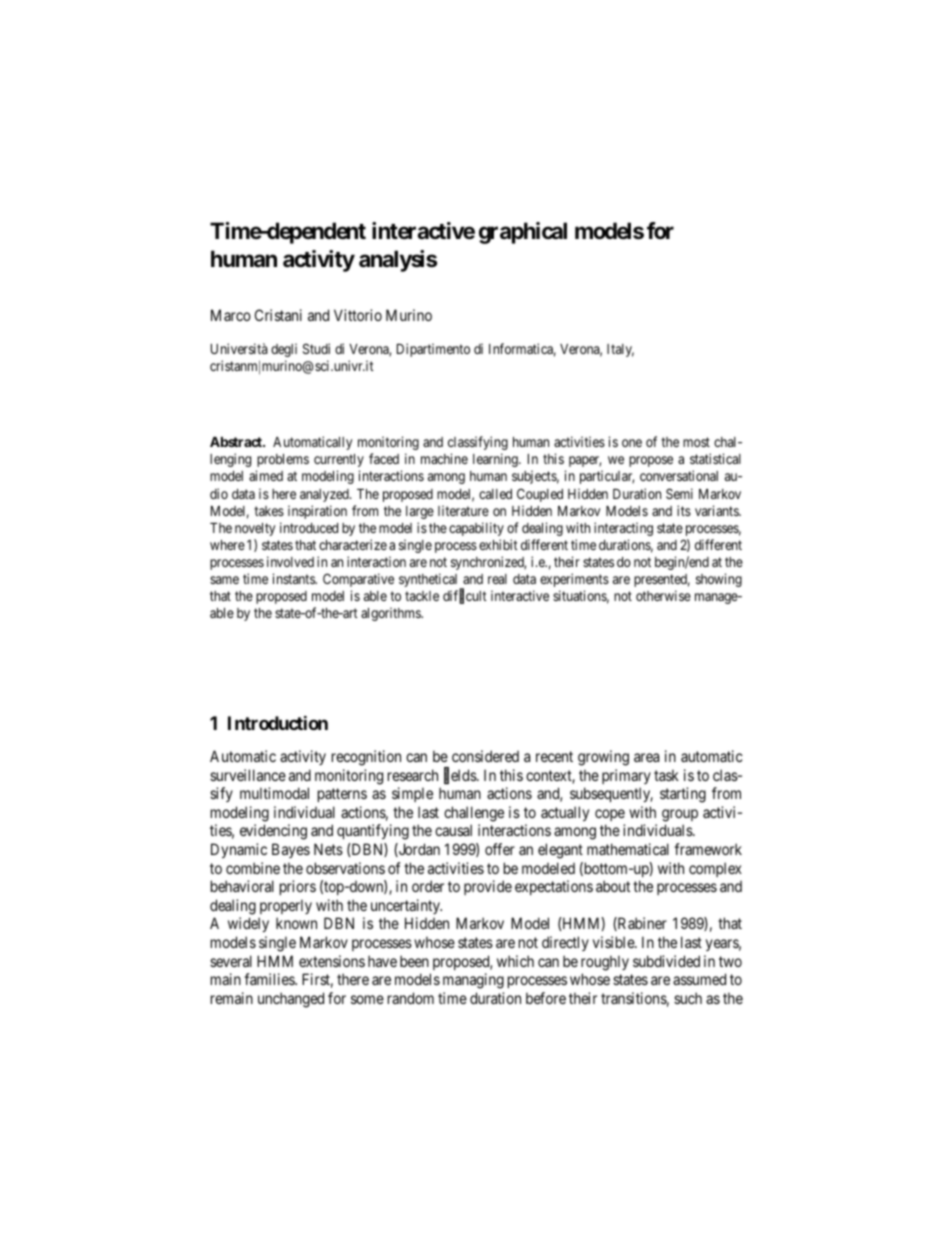 This screenshot has width=952, height=1233. What do you see at coordinates (523, 233) in the screenshot?
I see `graphical` at bounding box center [523, 233].
